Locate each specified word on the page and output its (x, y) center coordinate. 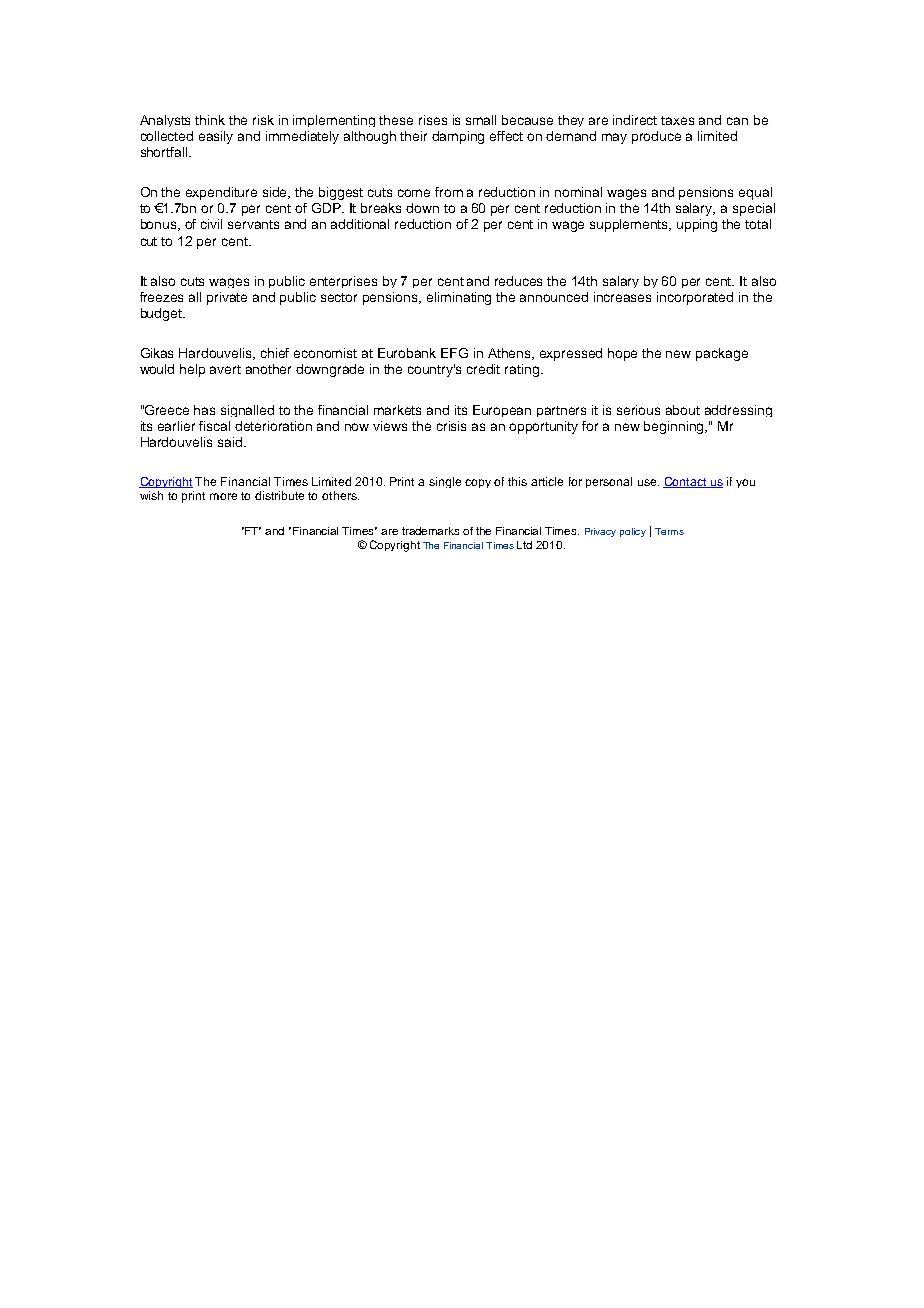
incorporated (695, 298)
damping (458, 137)
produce (656, 137)
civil (211, 224)
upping (697, 225)
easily (216, 137)
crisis (451, 426)
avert (225, 369)
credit (483, 369)
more (223, 496)
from (449, 192)
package (722, 354)
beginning (675, 427)
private (227, 298)
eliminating (459, 298)
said (231, 442)
